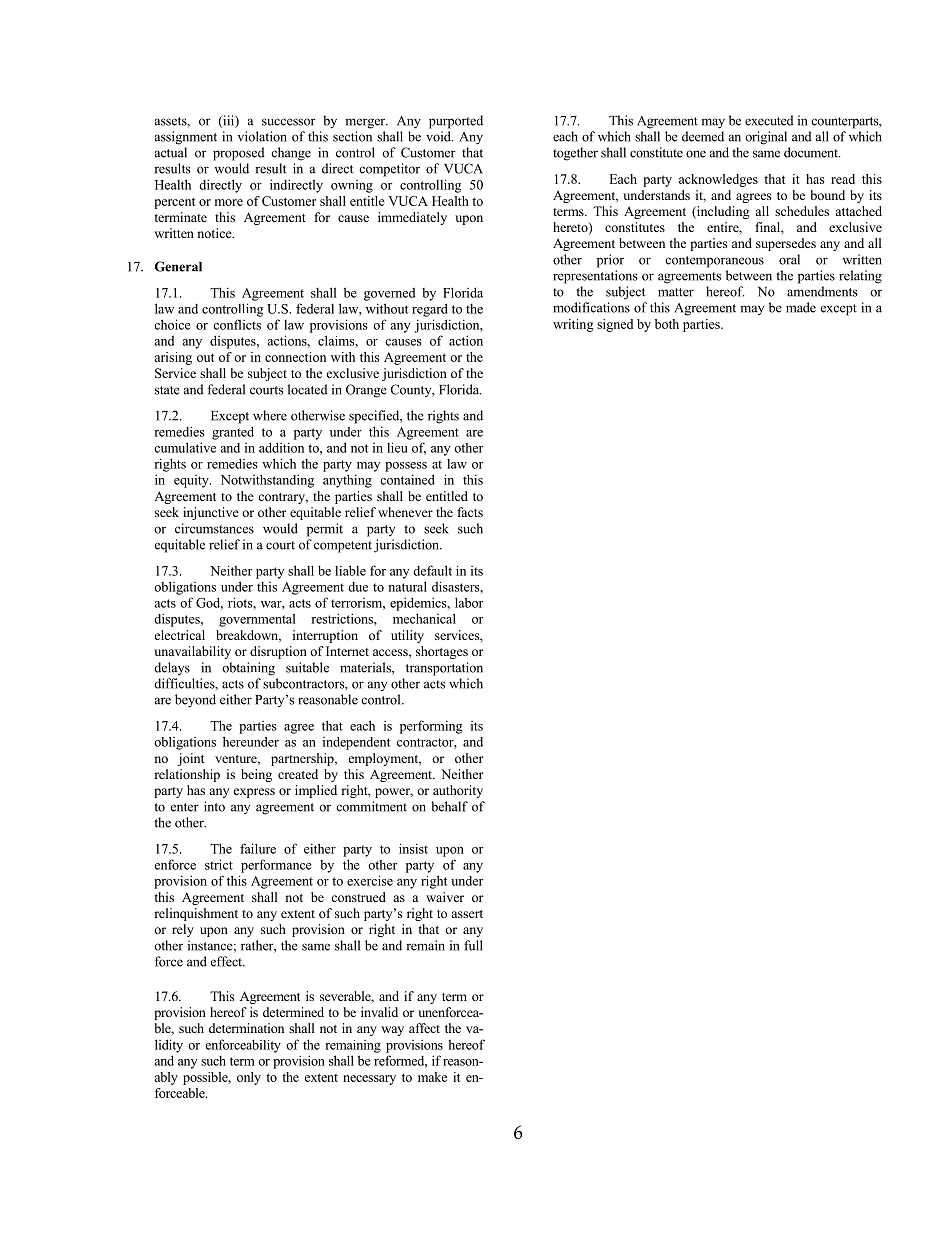 Image resolution: width=952 pixels, height=1233 pixels. I want to click on proposed, so click(238, 154).
